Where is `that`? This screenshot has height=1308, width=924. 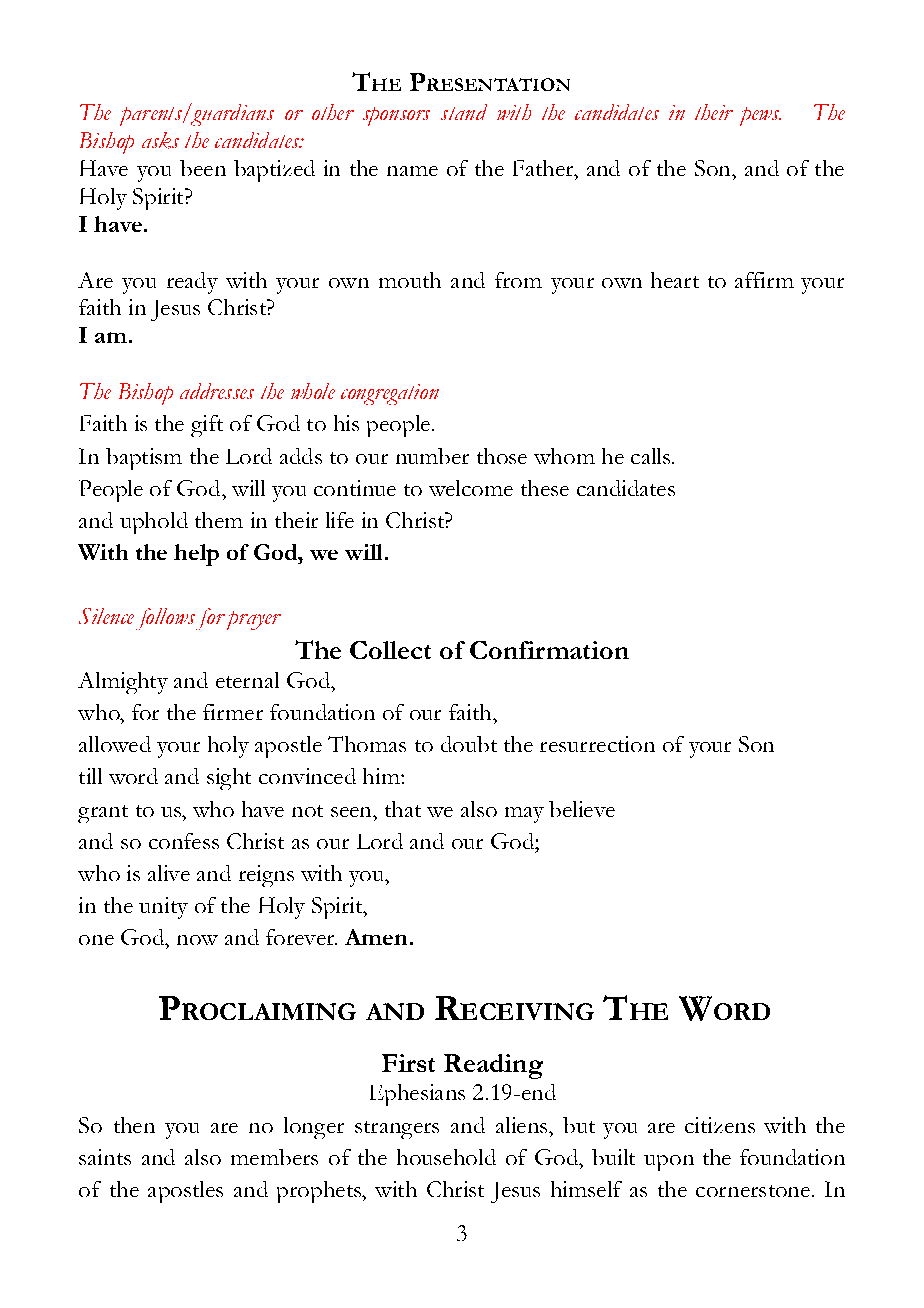 that is located at coordinates (403, 809).
